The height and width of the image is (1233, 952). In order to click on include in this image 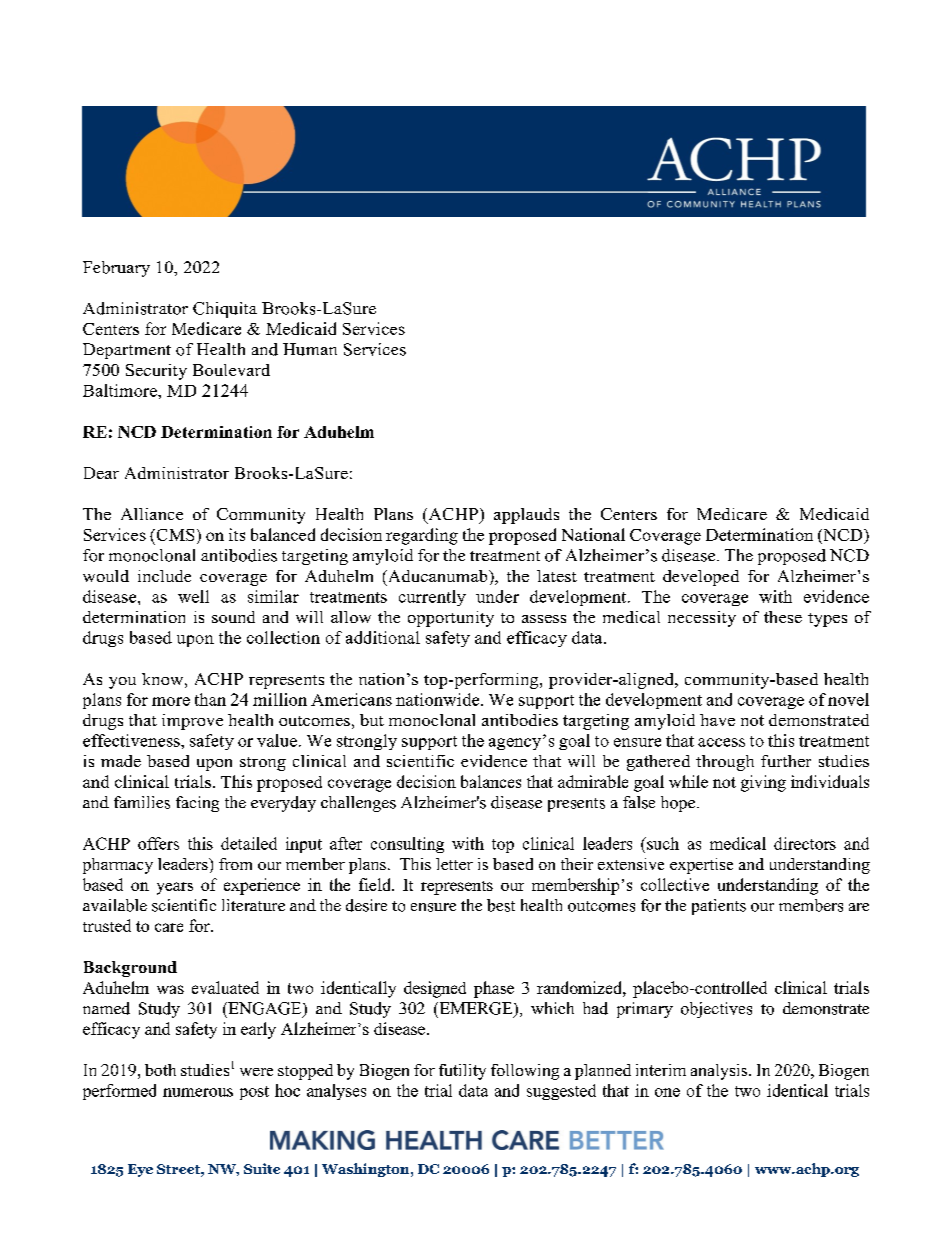, I will do `click(164, 576)`.
